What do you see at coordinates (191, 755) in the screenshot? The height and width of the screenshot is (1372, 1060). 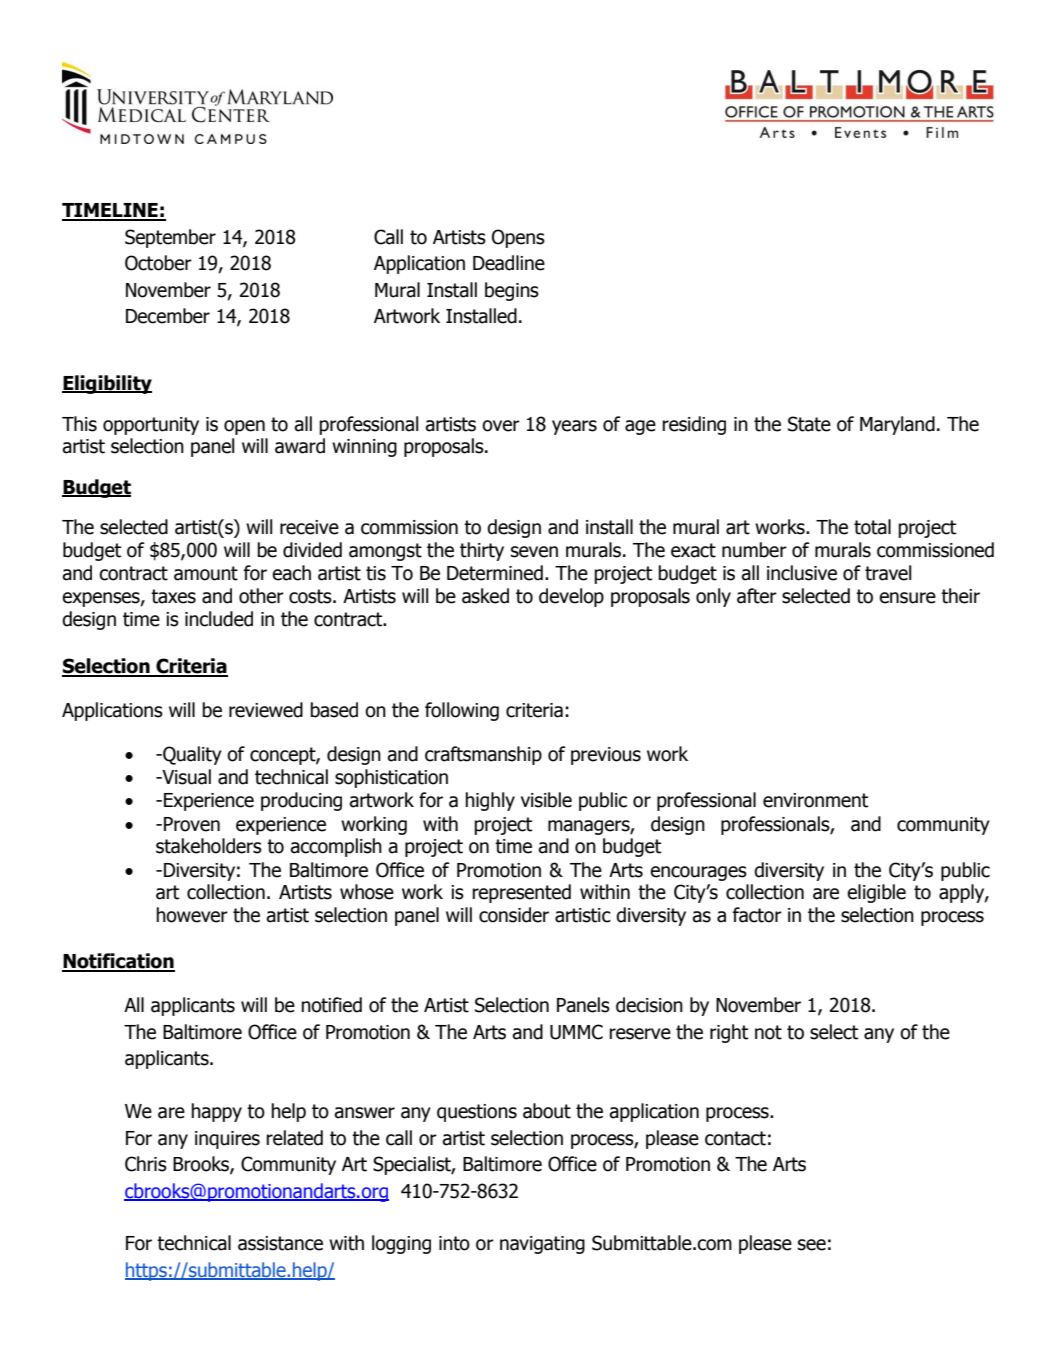 I see `Quality` at bounding box center [191, 755].
